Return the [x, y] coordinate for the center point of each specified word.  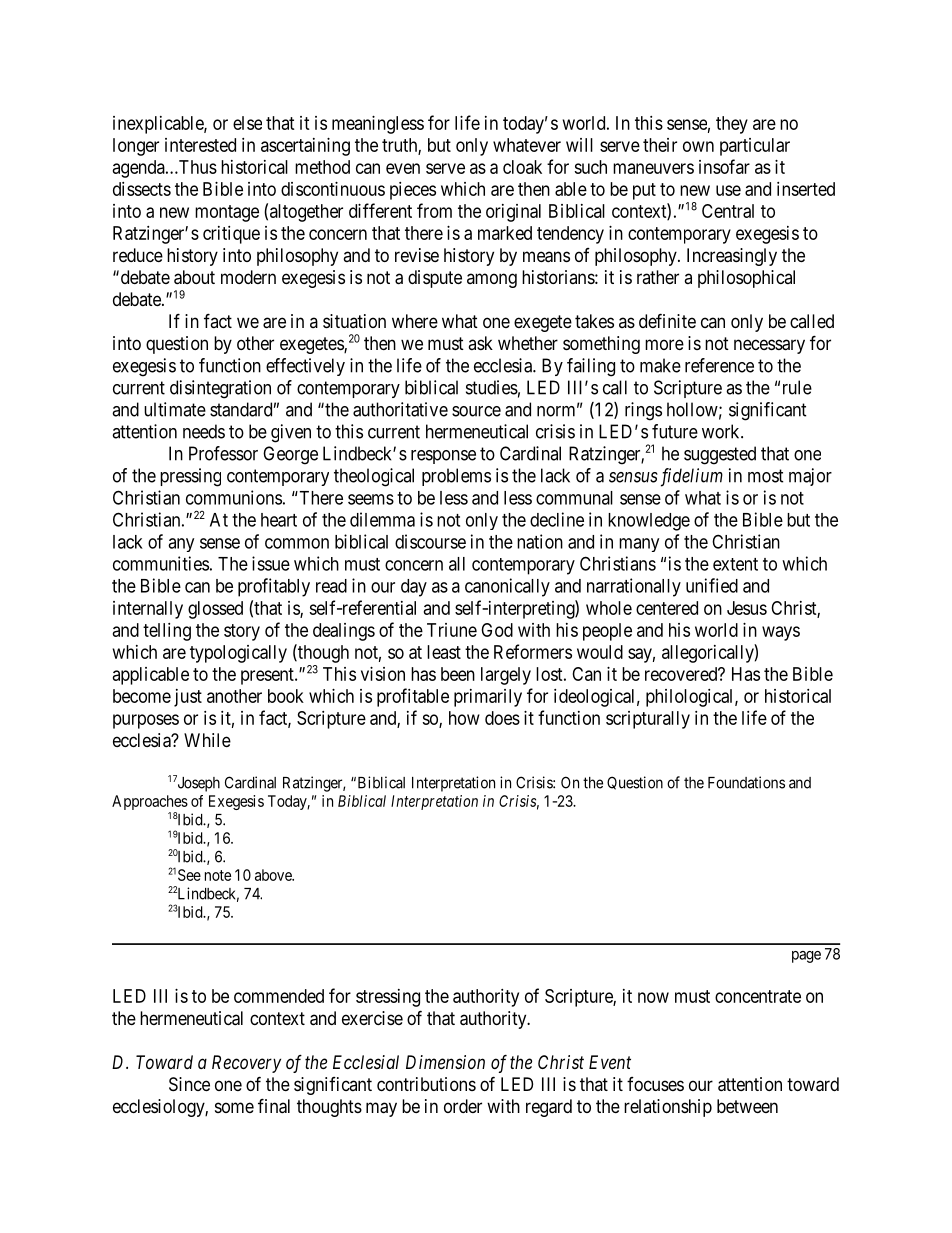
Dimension [445, 1062]
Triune [452, 630]
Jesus [747, 608]
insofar [724, 166]
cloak [522, 167]
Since [189, 1084]
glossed [215, 610]
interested [200, 145]
